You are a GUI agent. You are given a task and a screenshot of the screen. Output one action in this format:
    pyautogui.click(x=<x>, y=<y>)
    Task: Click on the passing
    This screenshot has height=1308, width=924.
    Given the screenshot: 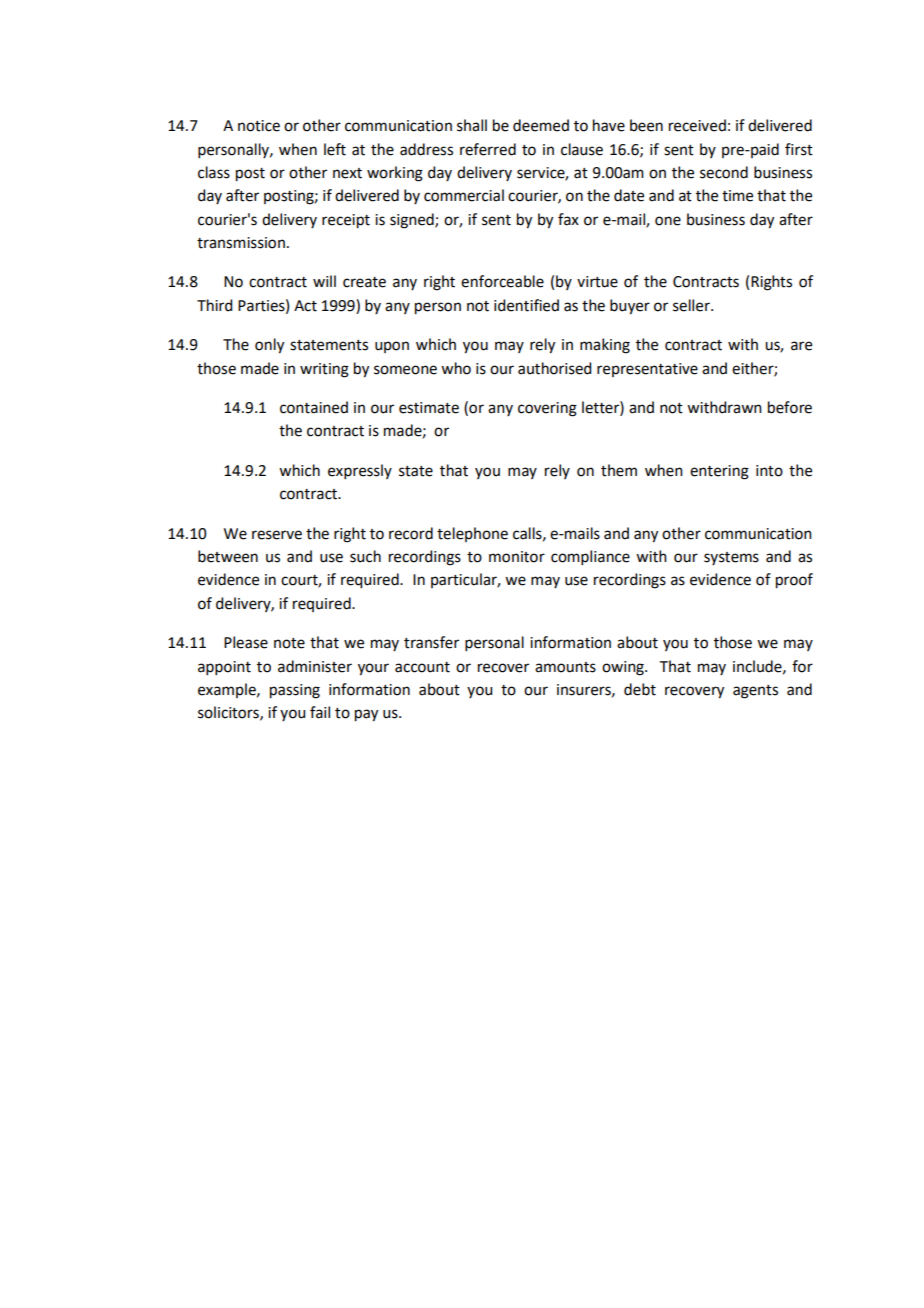 What is the action you would take?
    pyautogui.click(x=295, y=691)
